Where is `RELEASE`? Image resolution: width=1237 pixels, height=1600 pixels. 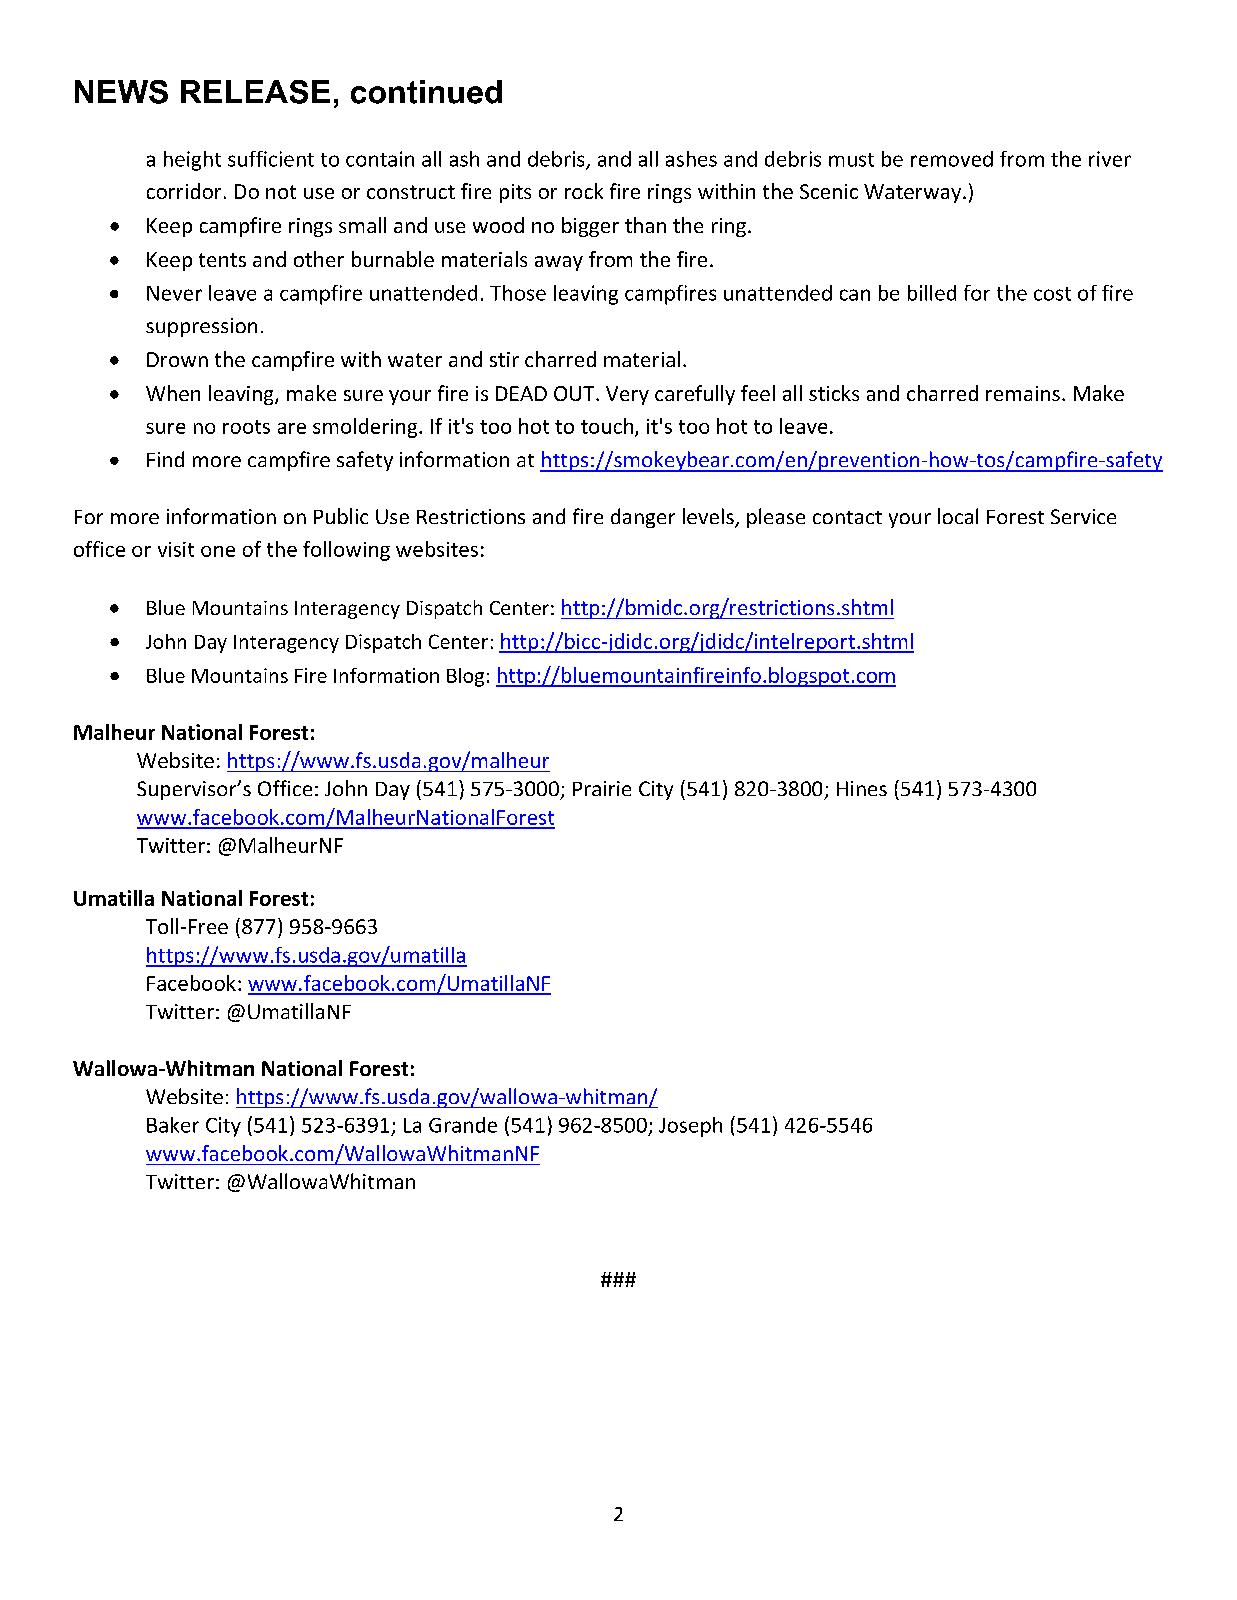
RELEASE is located at coordinates (255, 92).
